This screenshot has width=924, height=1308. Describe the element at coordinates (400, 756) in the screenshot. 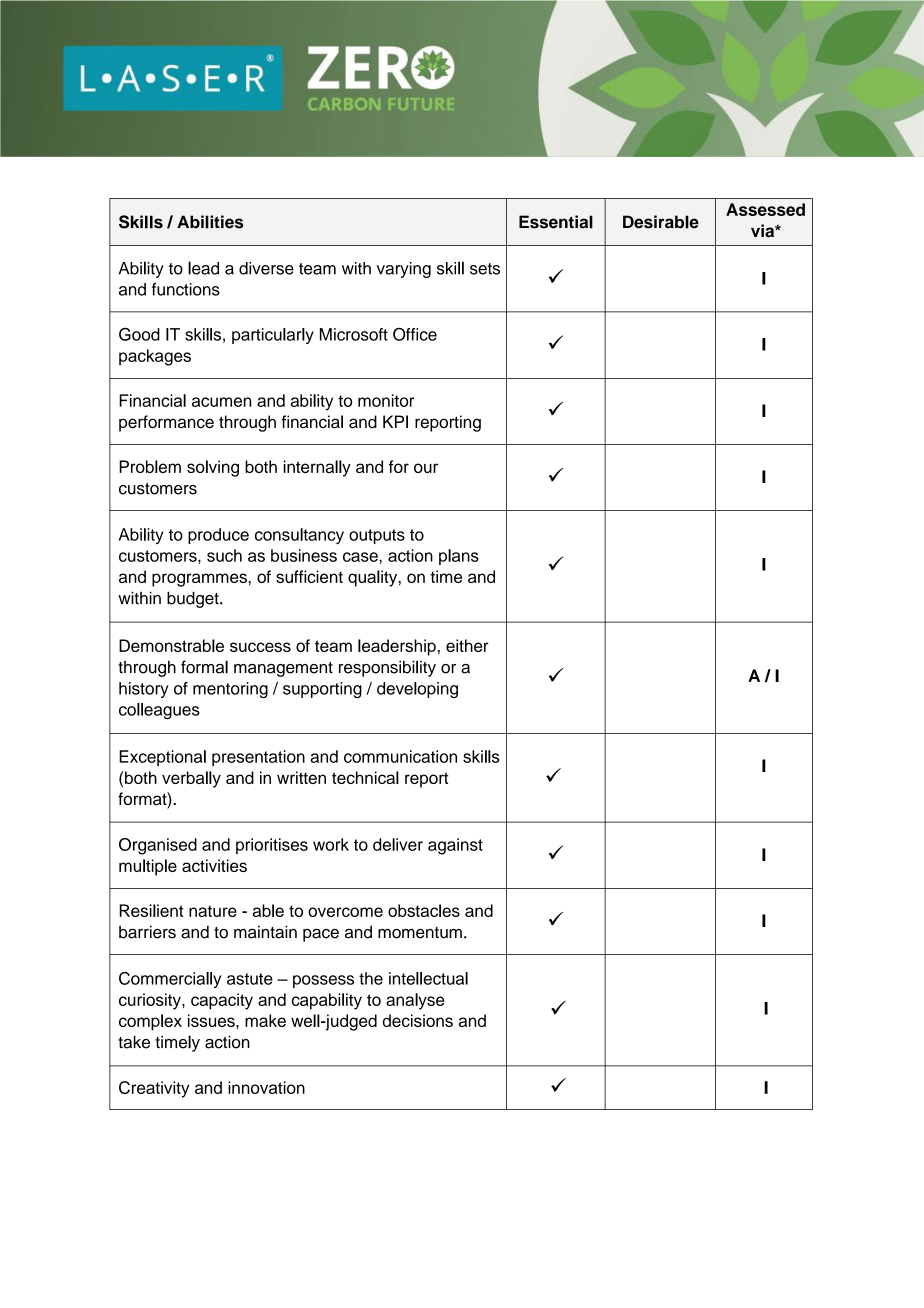

I see `communication` at that location.
